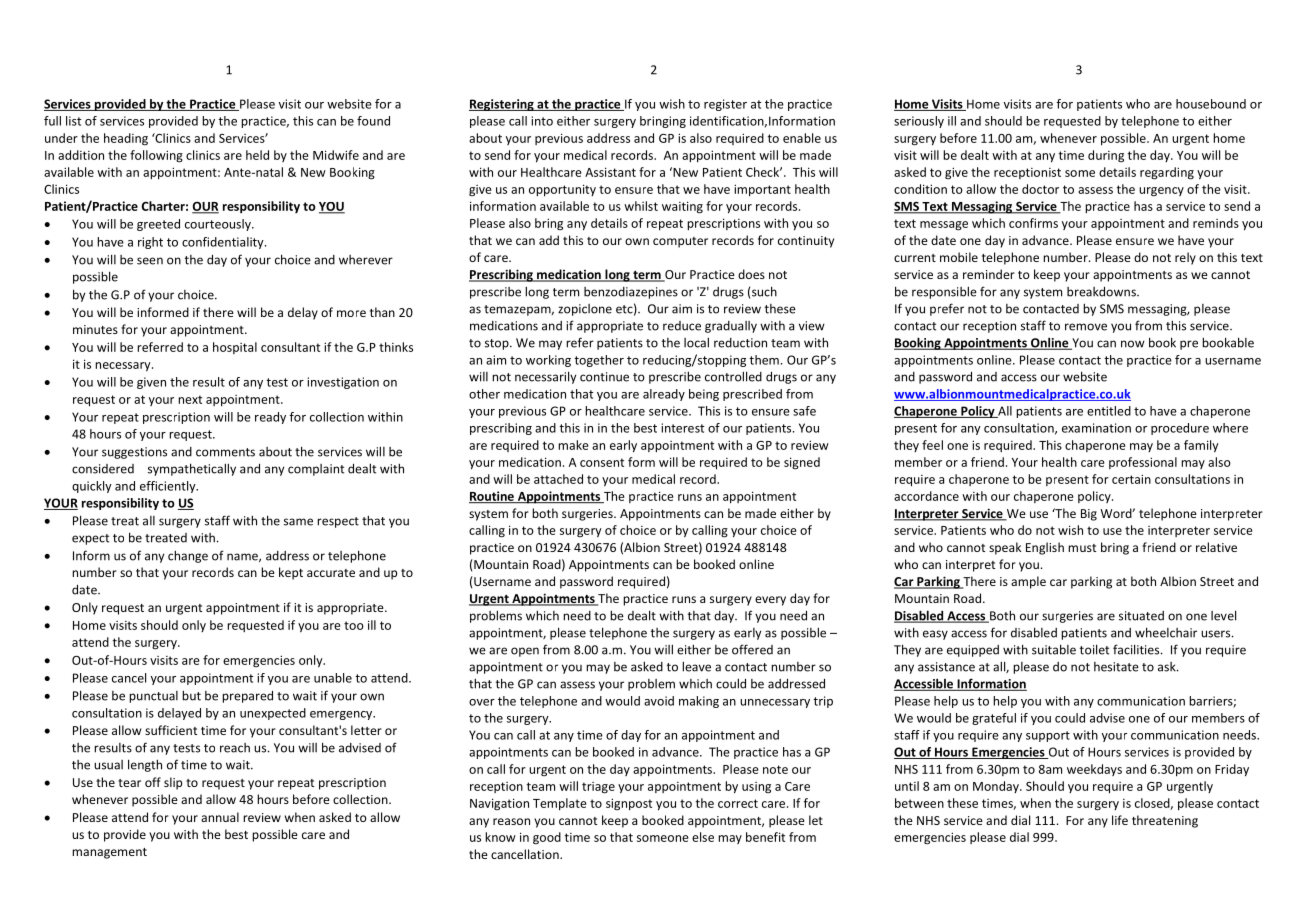 The width and height of the image is (1308, 924). Describe the element at coordinates (1102, 291) in the image. I see `breakdowns` at that location.
